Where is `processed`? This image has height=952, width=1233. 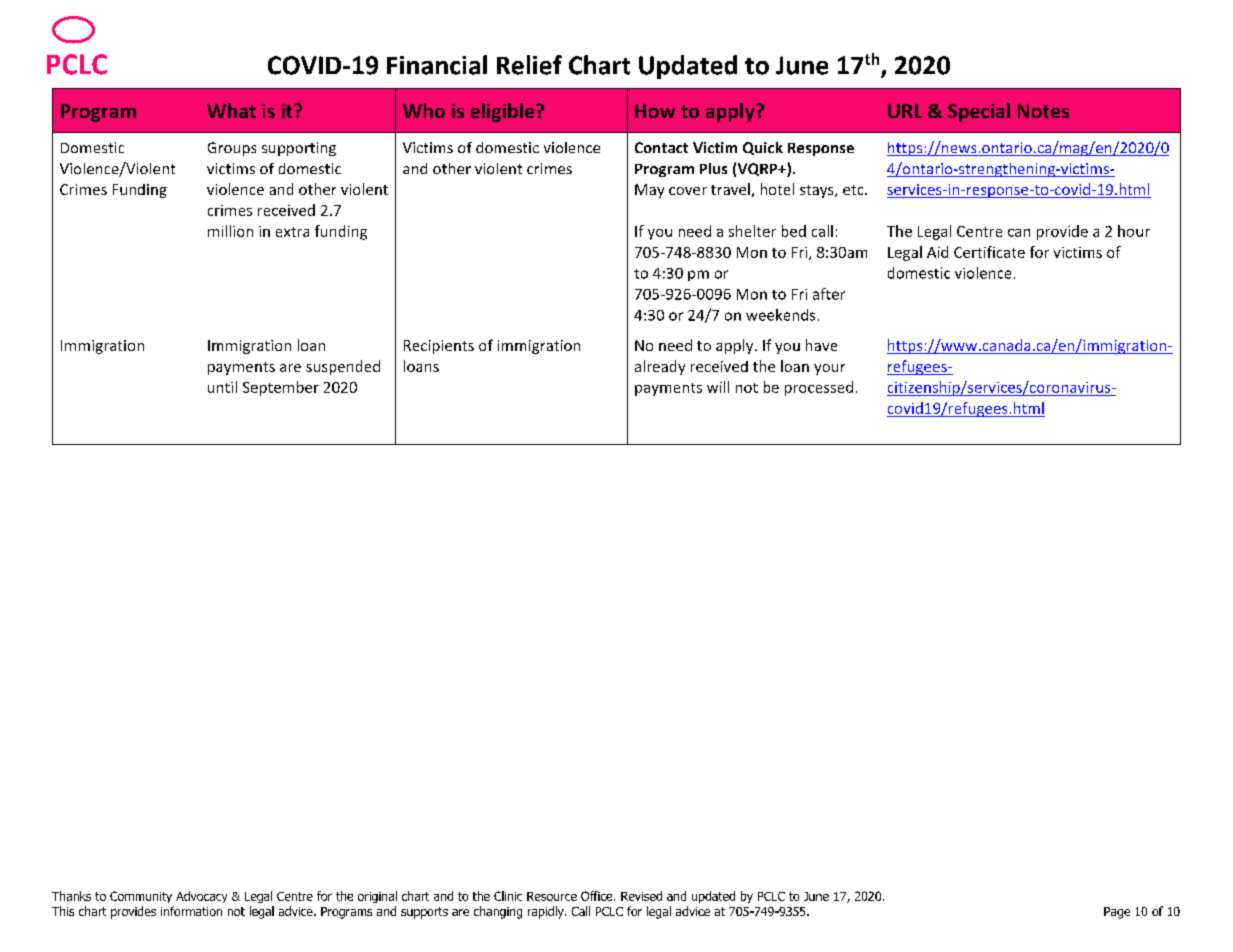 processed is located at coordinates (819, 388).
